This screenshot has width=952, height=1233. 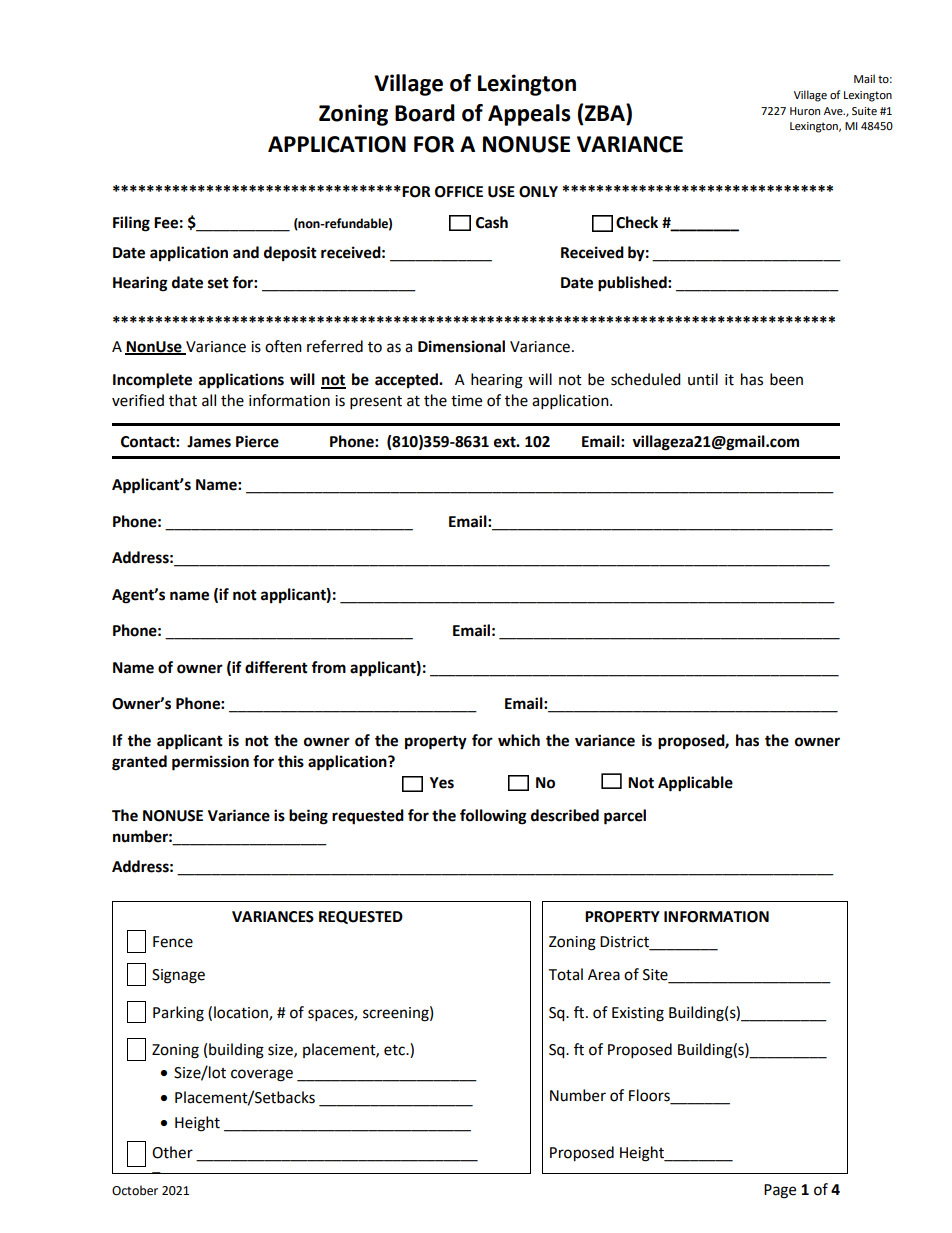 What do you see at coordinates (276, 667) in the screenshot?
I see `different` at bounding box center [276, 667].
